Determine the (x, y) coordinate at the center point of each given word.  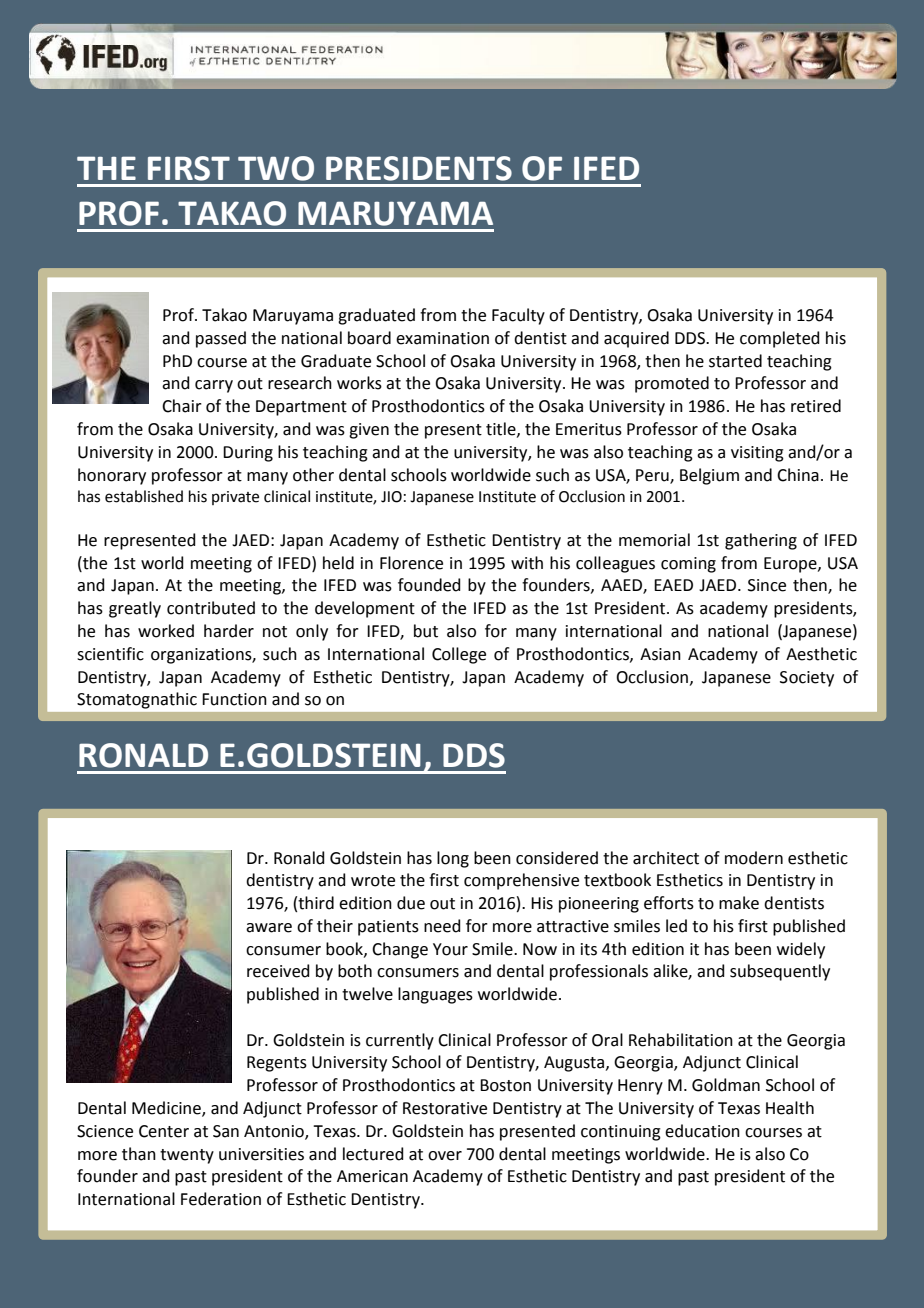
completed (780, 339)
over (445, 1156)
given (369, 431)
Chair (182, 406)
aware (269, 928)
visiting (757, 454)
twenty (187, 1156)
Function (234, 699)
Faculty (518, 316)
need (442, 926)
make (739, 903)
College (459, 655)
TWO (276, 168)
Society (807, 679)
